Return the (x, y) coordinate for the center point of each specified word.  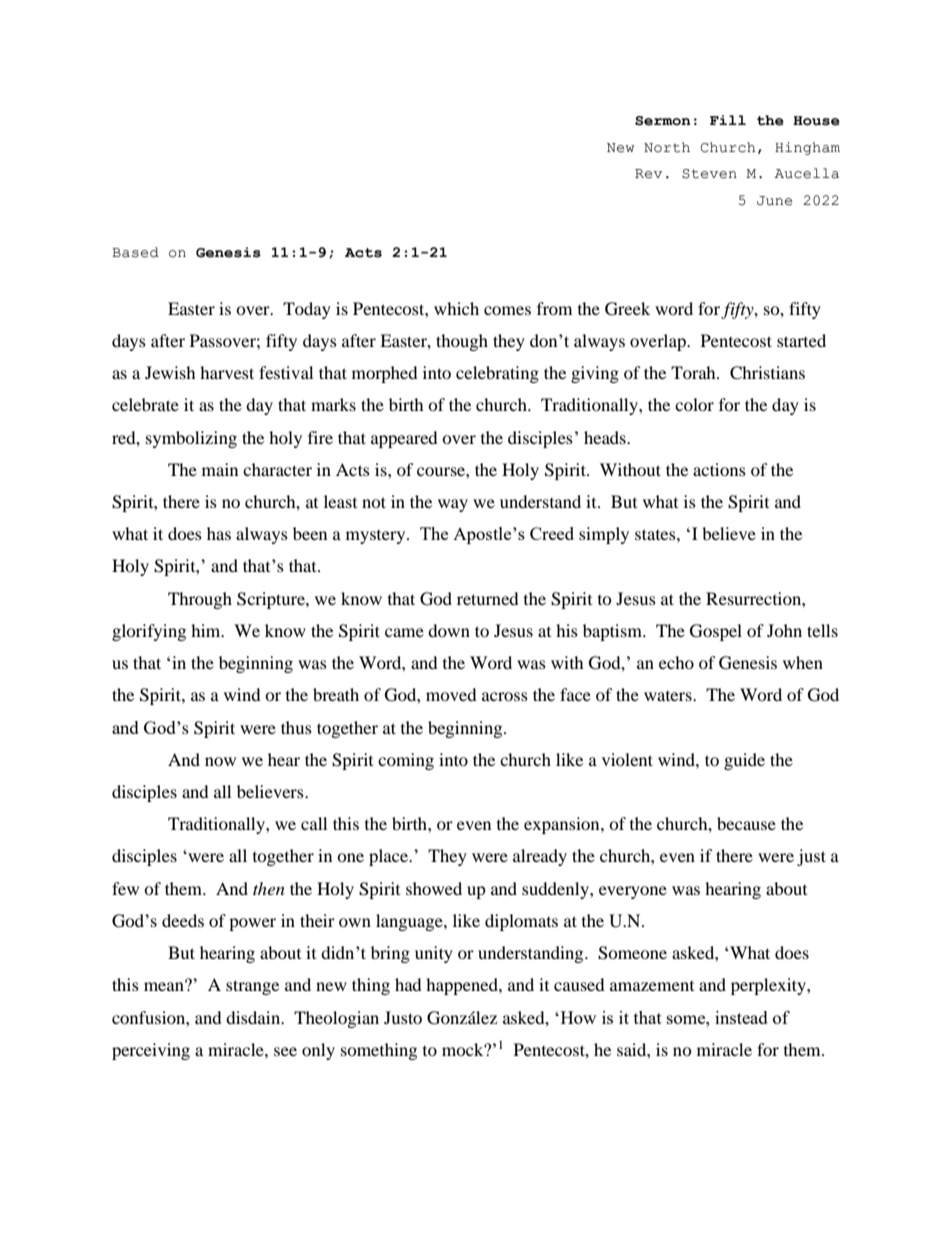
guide (744, 761)
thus (296, 727)
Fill (728, 120)
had (408, 984)
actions (719, 469)
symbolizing (191, 439)
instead (741, 1017)
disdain (254, 1017)
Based (135, 252)
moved (451, 694)
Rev (648, 174)
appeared (404, 439)
